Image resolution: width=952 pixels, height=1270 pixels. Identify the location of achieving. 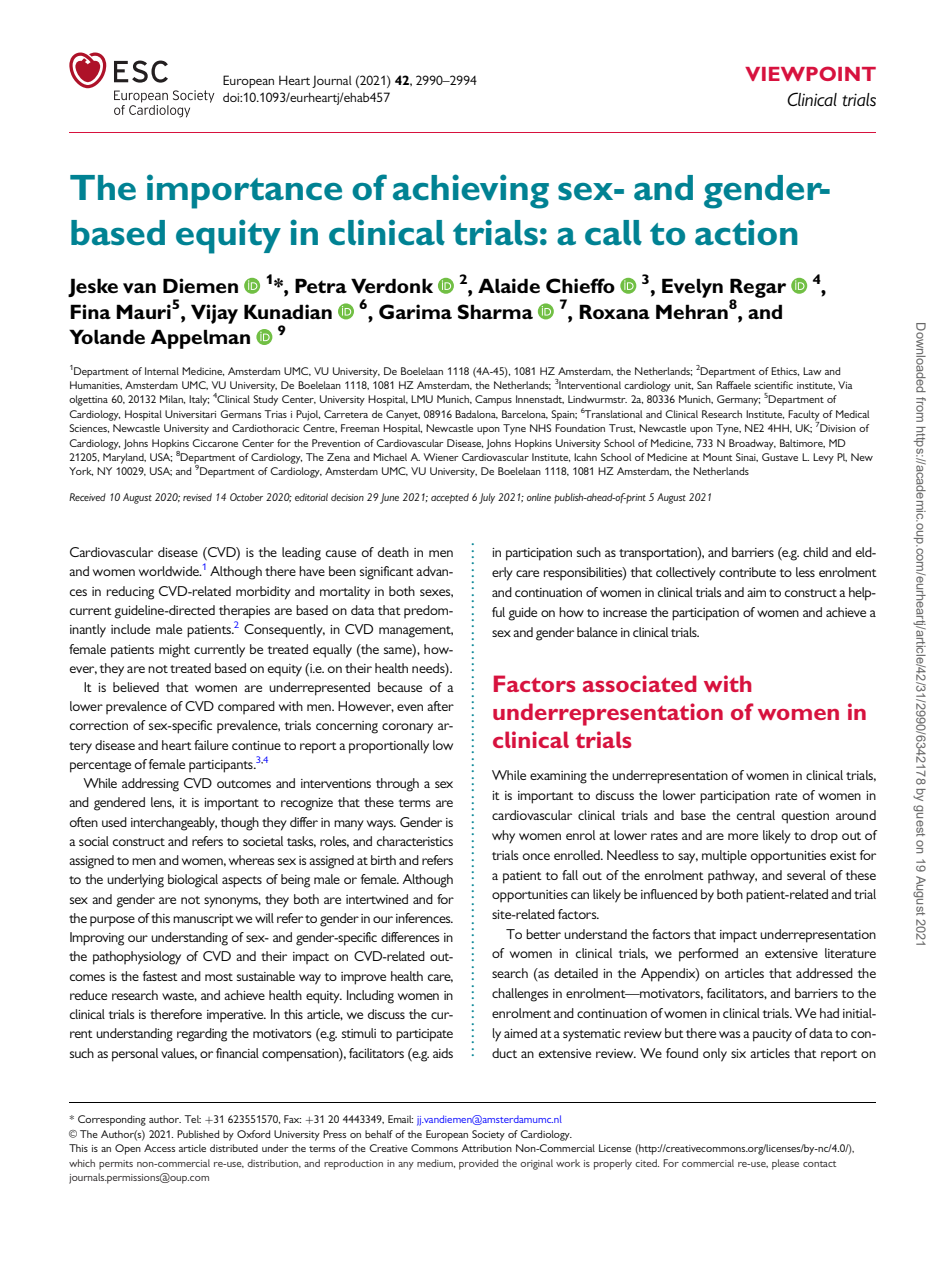
(471, 191).
